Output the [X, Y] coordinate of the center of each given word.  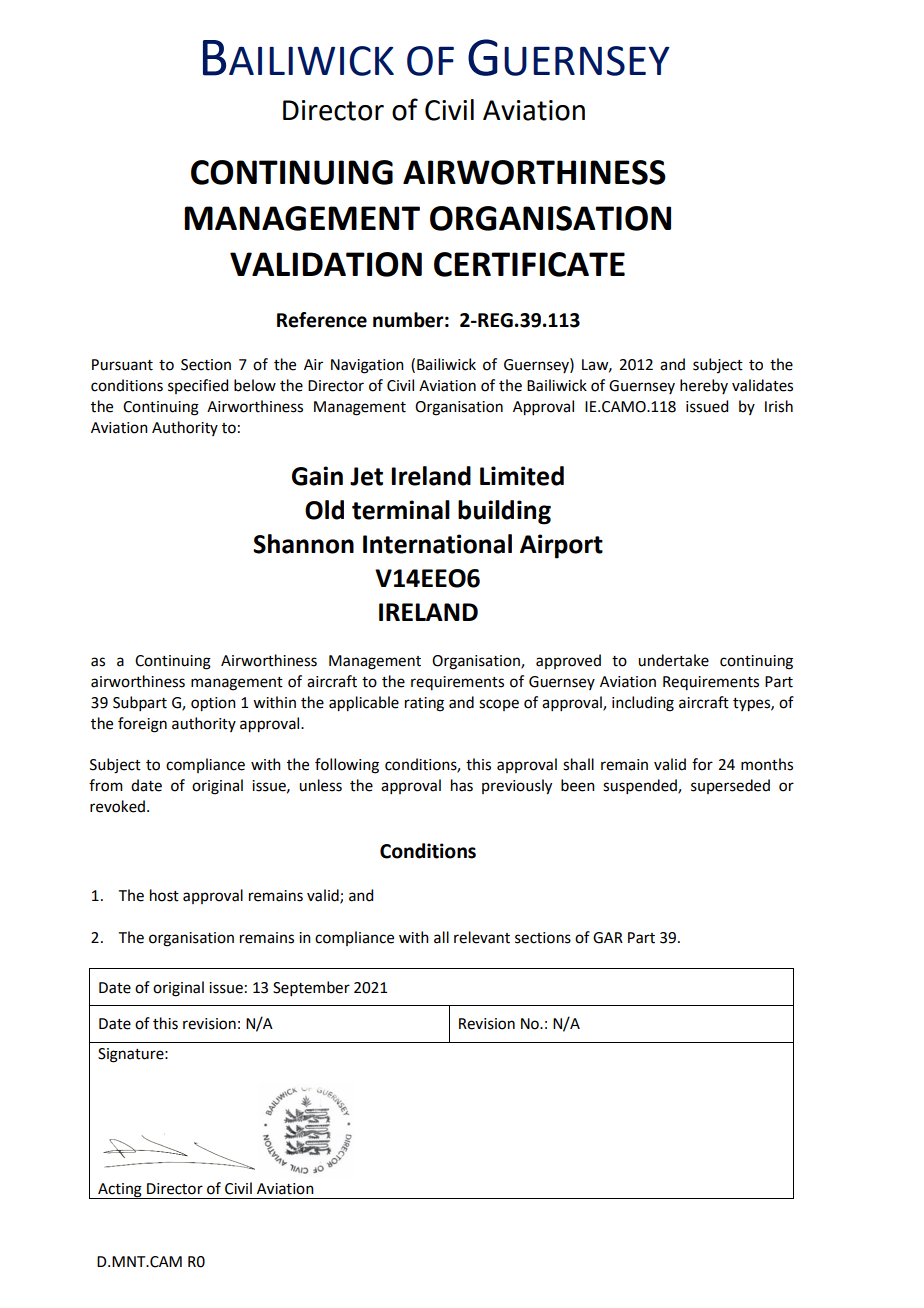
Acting [120, 1191]
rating [424, 704]
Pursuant [122, 365]
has [462, 785]
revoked [117, 806]
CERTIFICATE [529, 264]
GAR [608, 938]
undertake [673, 660]
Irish [779, 406]
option [213, 704]
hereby [704, 386]
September [311, 988]
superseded [730, 786]
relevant [482, 937]
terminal [401, 510]
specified [198, 386]
